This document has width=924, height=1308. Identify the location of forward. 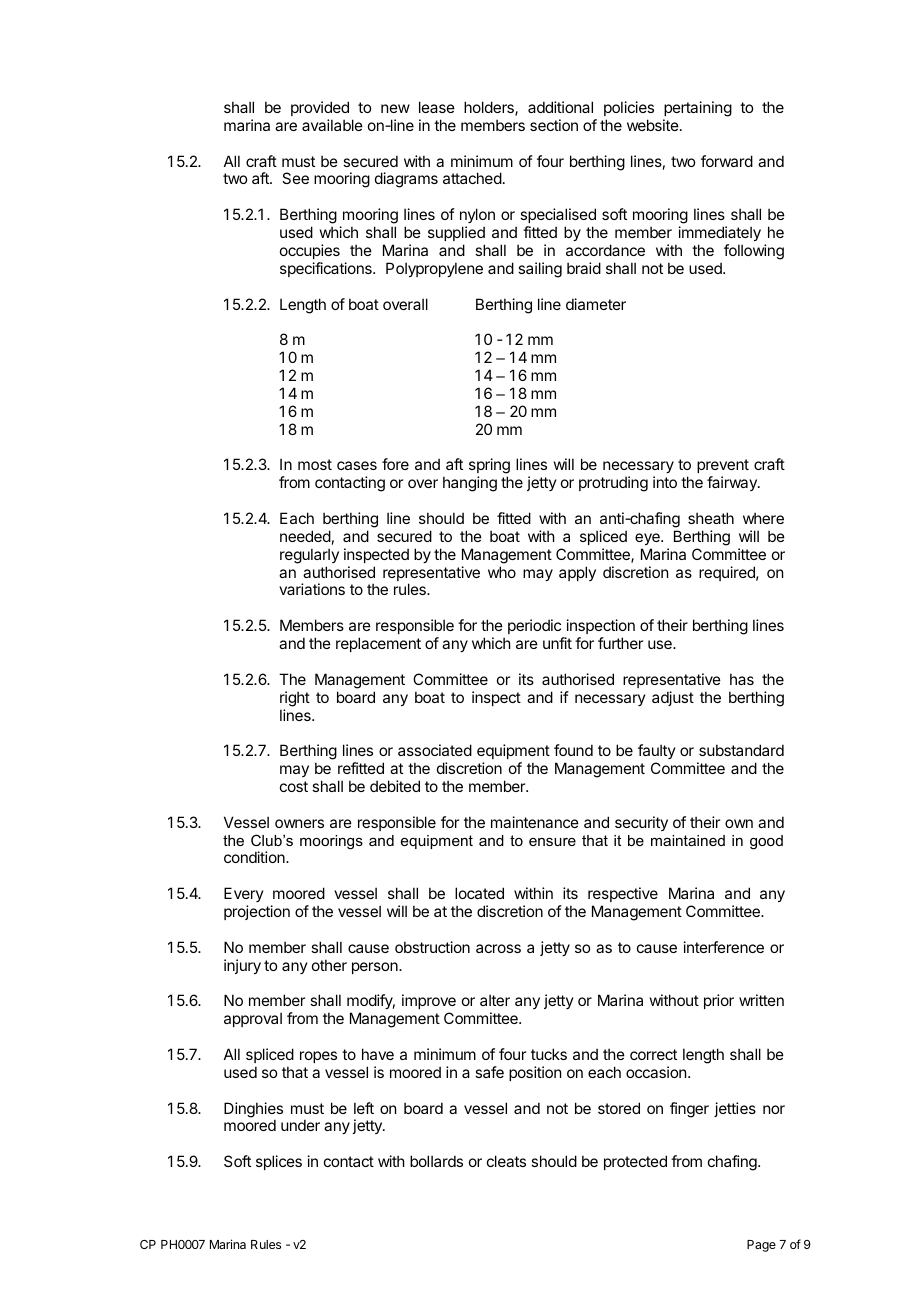
(727, 161).
